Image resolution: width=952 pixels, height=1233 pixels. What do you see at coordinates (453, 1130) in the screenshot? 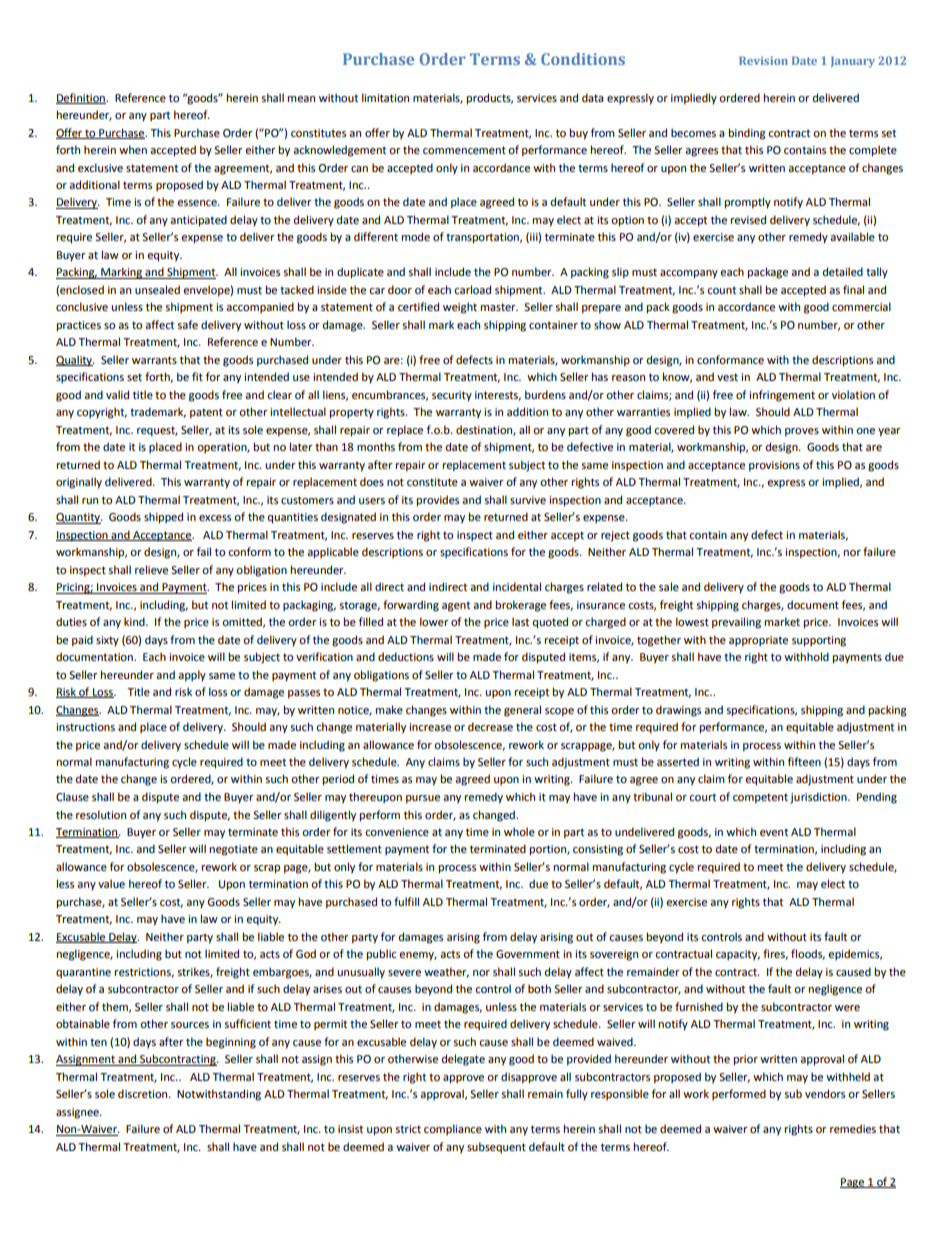
I see `compliance` at bounding box center [453, 1130].
